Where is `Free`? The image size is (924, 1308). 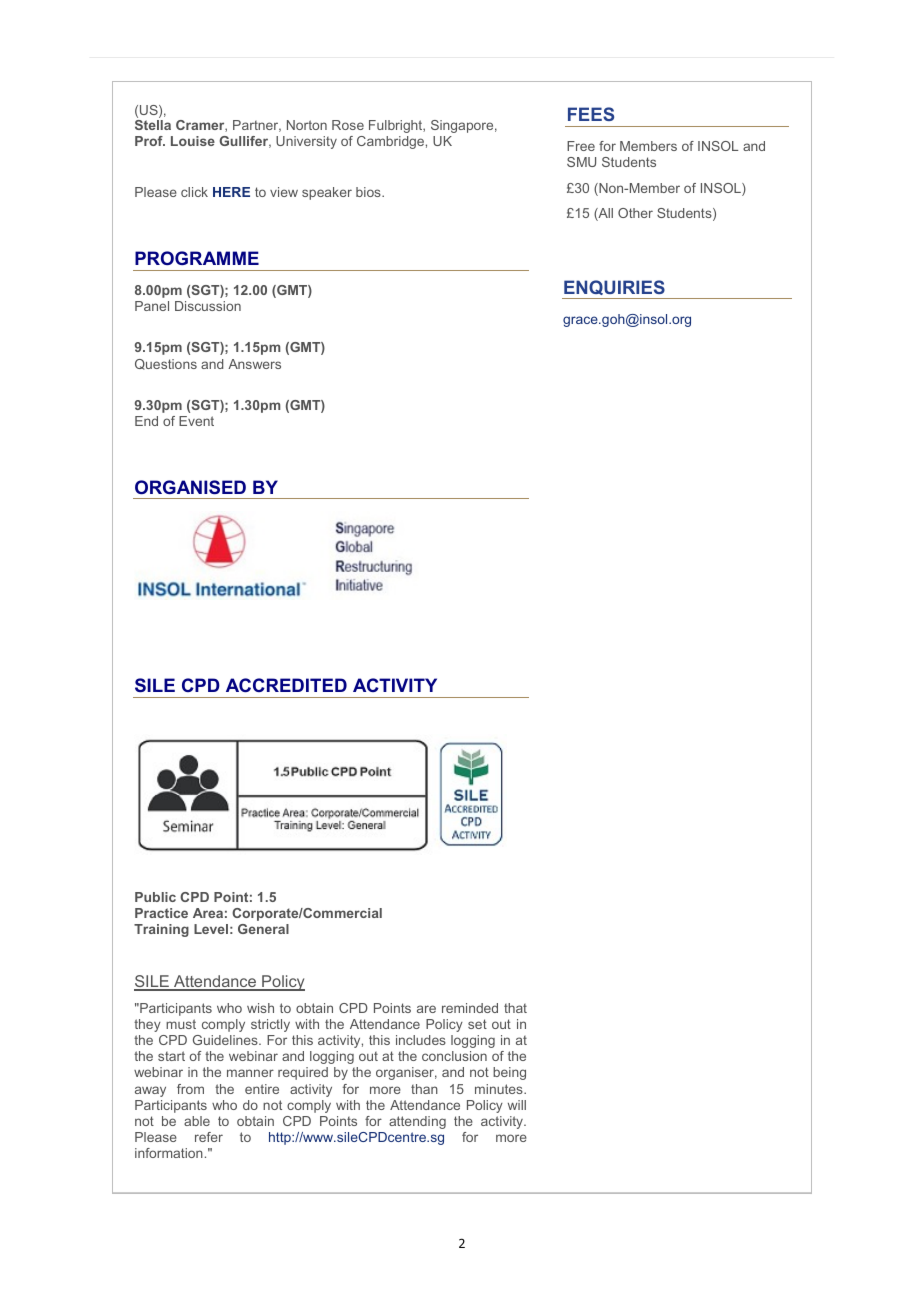
Free is located at coordinates (581, 146).
